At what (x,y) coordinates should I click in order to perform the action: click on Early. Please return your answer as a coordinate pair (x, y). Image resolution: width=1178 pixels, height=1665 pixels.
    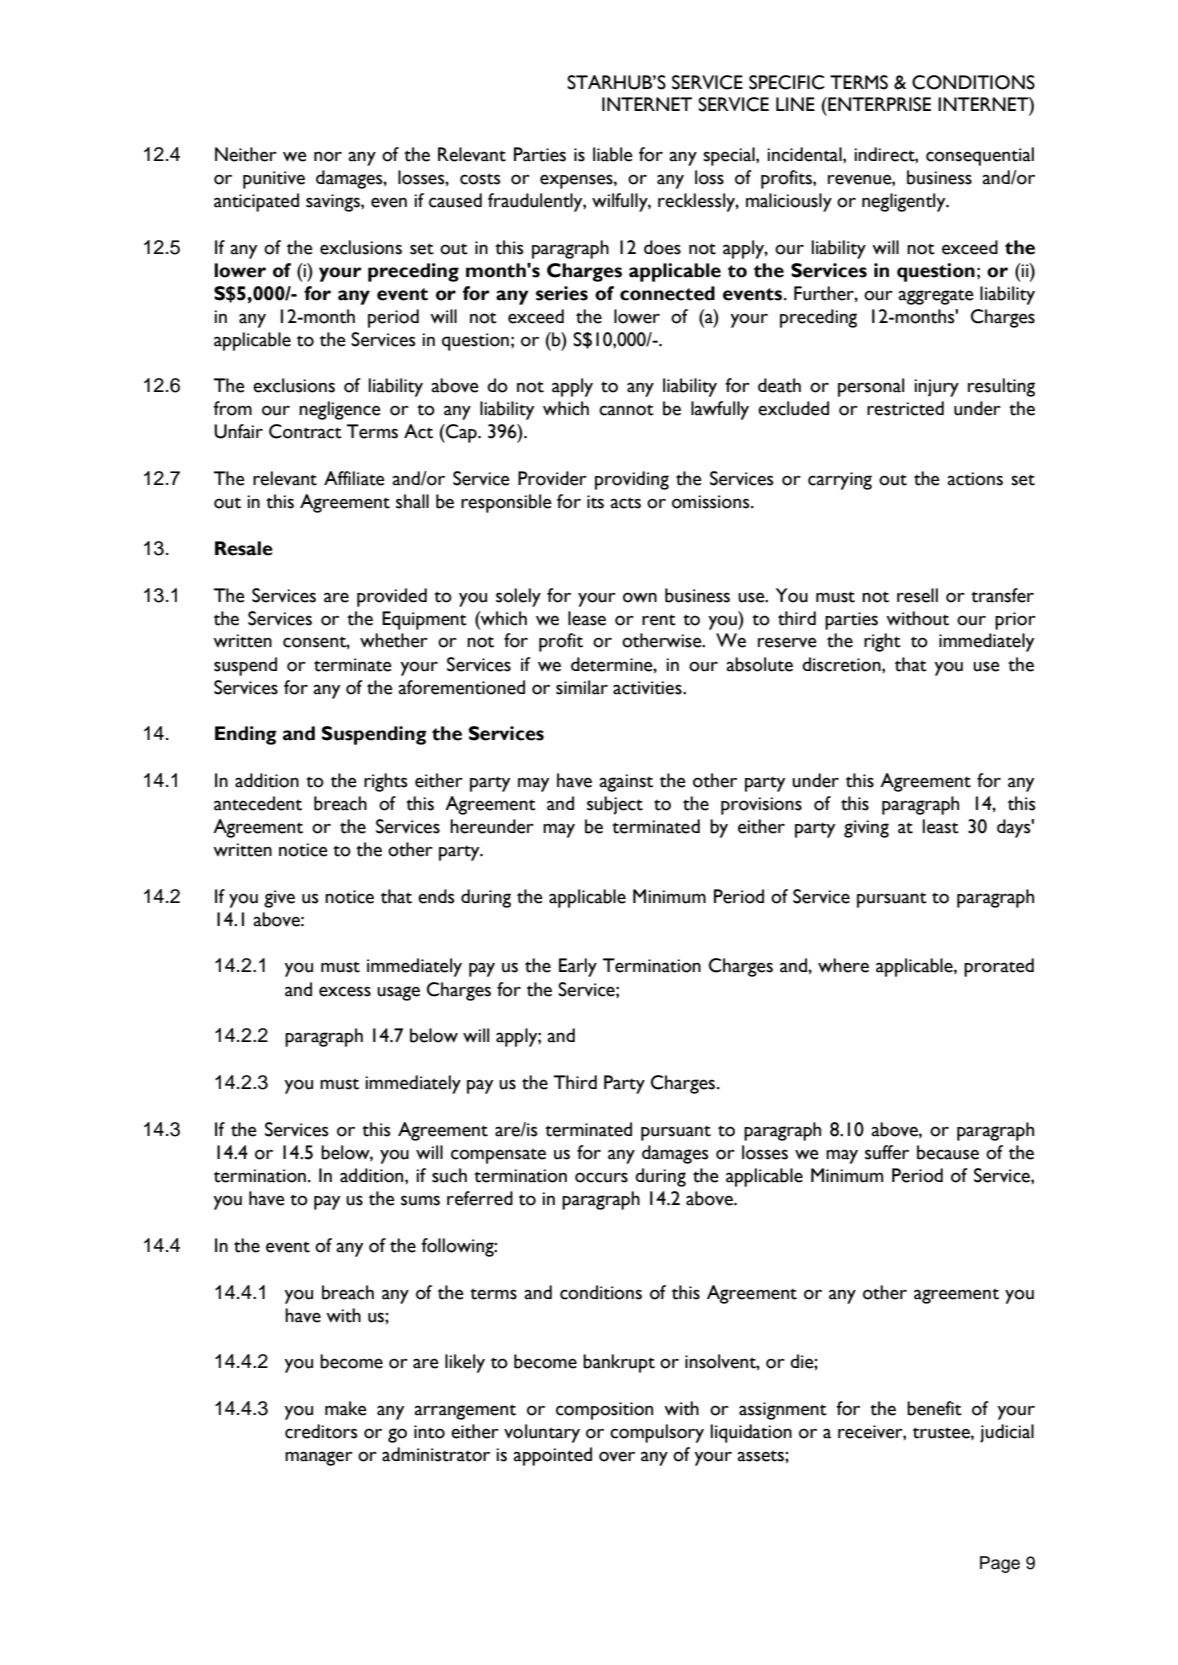
    Looking at the image, I should click on (578, 967).
